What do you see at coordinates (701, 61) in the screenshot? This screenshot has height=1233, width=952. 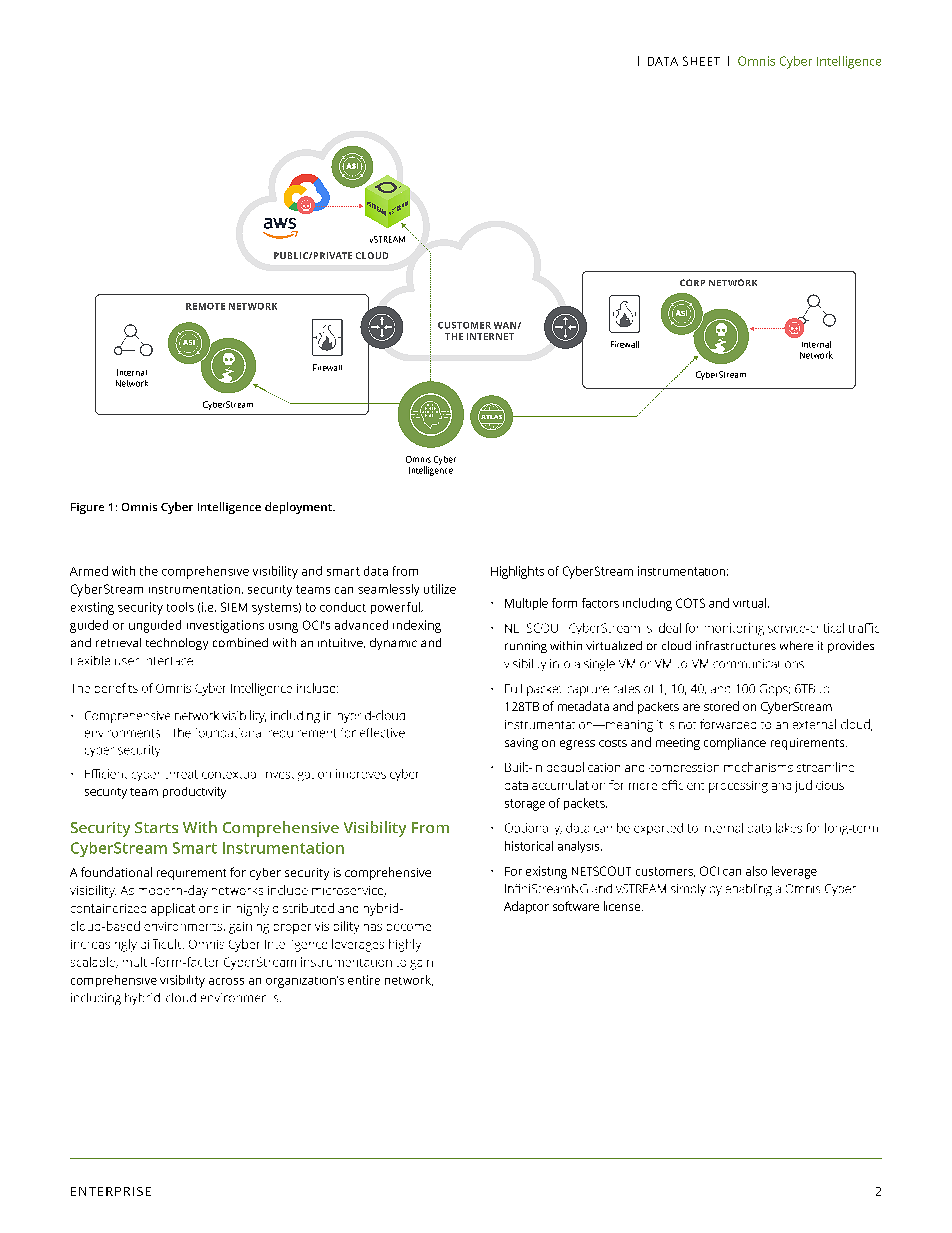 I see `SHEET` at bounding box center [701, 61].
